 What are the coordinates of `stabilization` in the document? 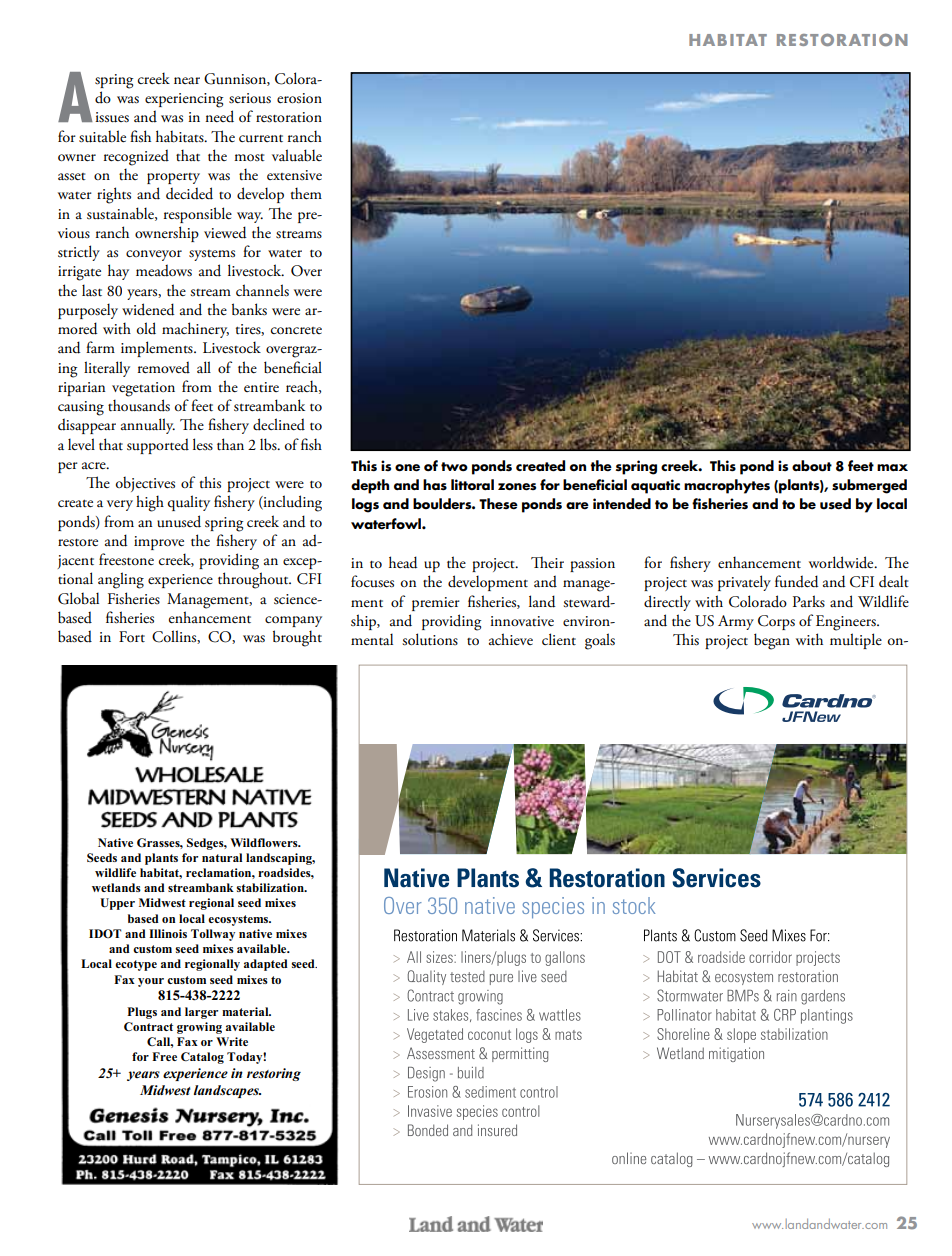 It's located at (271, 887).
